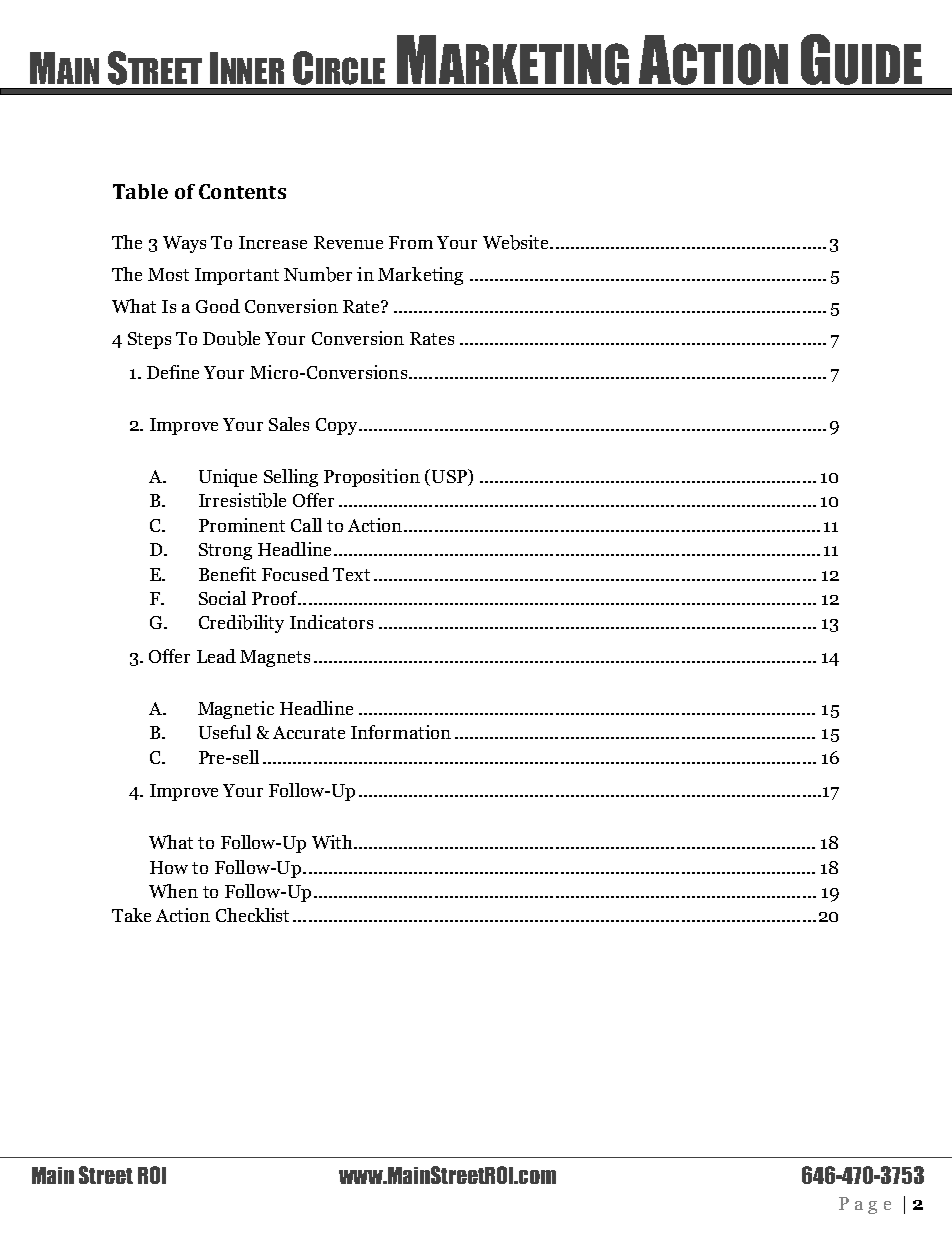 This image has height=1233, width=952. I want to click on When, so click(173, 891).
